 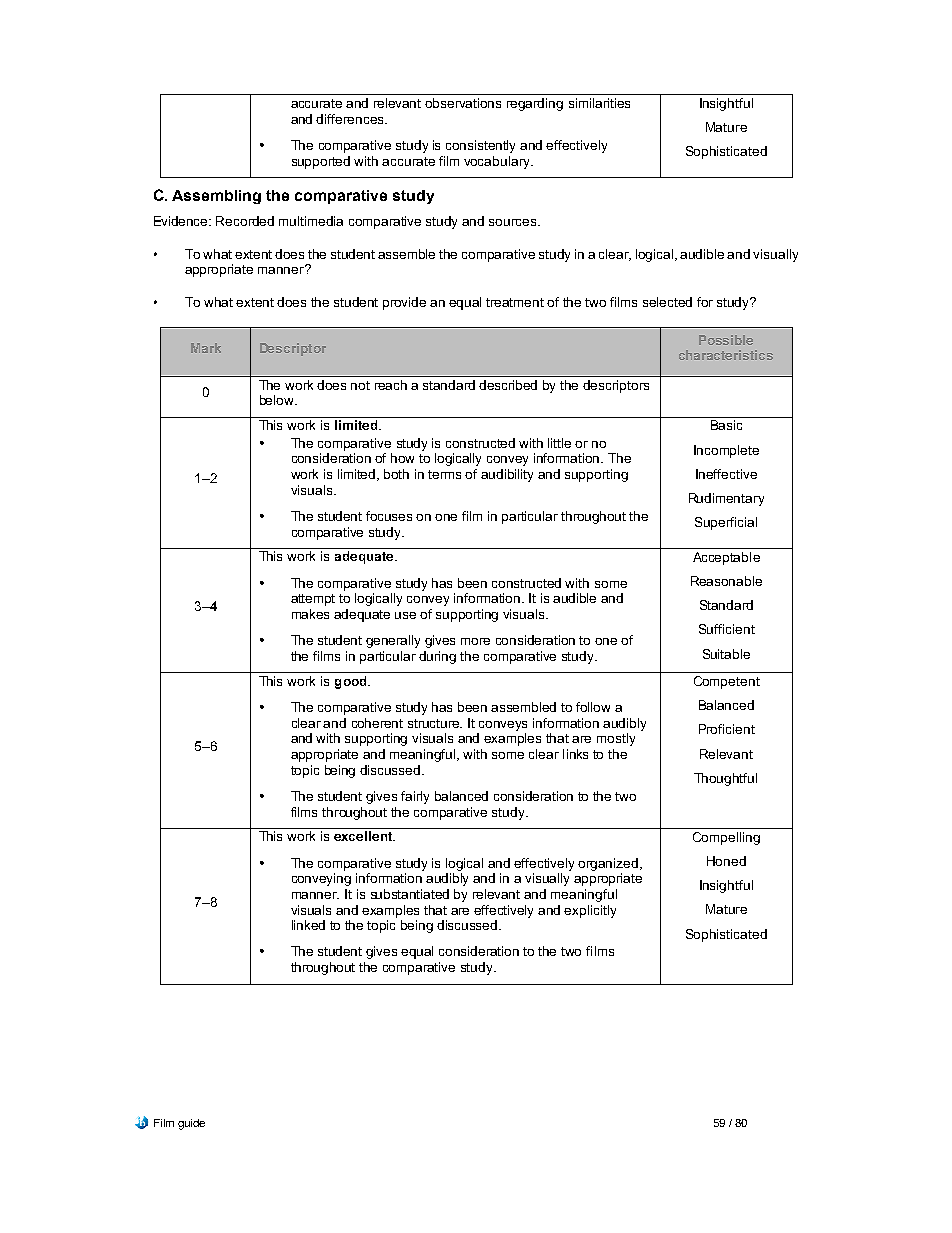 What do you see at coordinates (410, 894) in the image?
I see `substantiated` at bounding box center [410, 894].
